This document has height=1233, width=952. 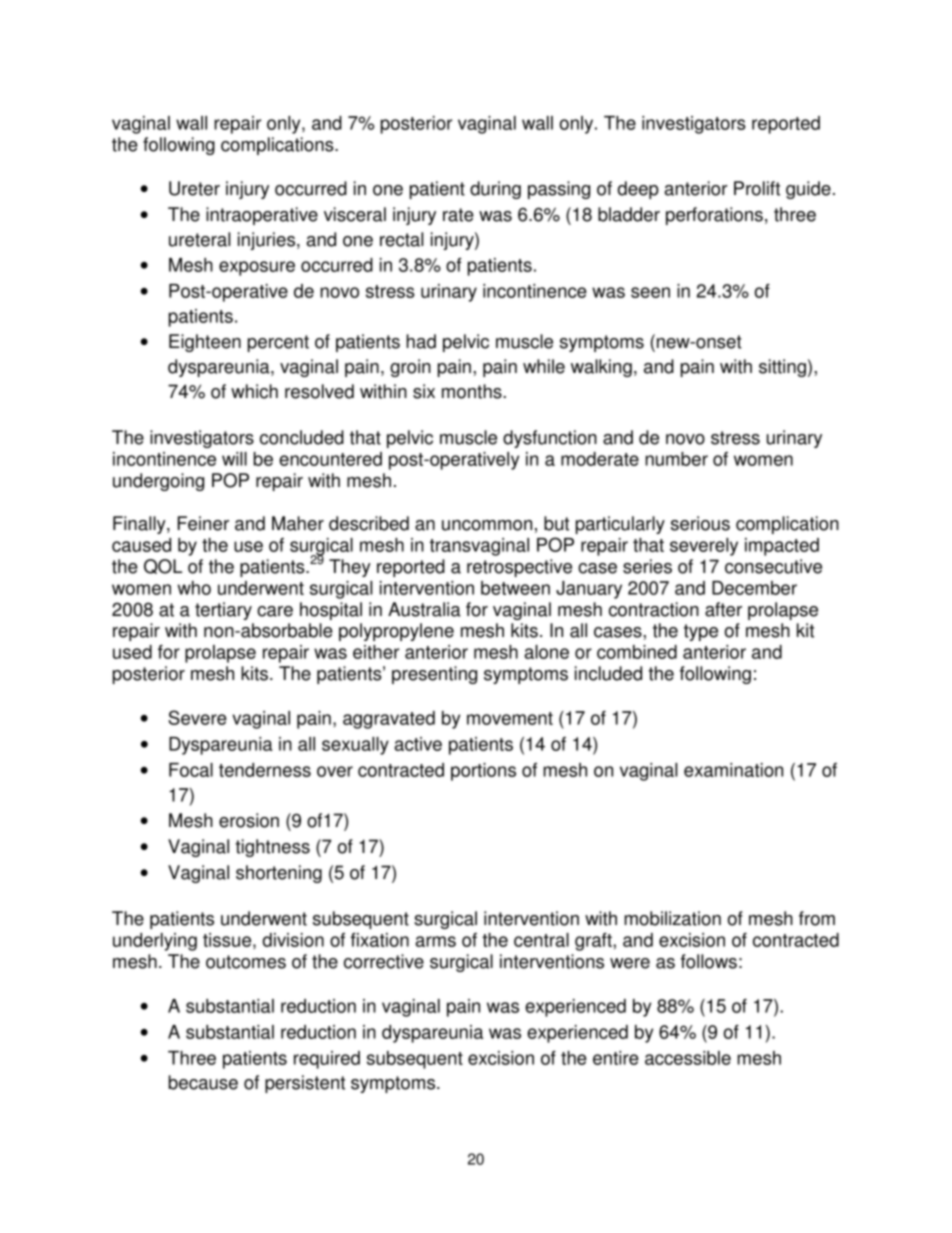 What do you see at coordinates (424, 609) in the document?
I see `Australia` at bounding box center [424, 609].
